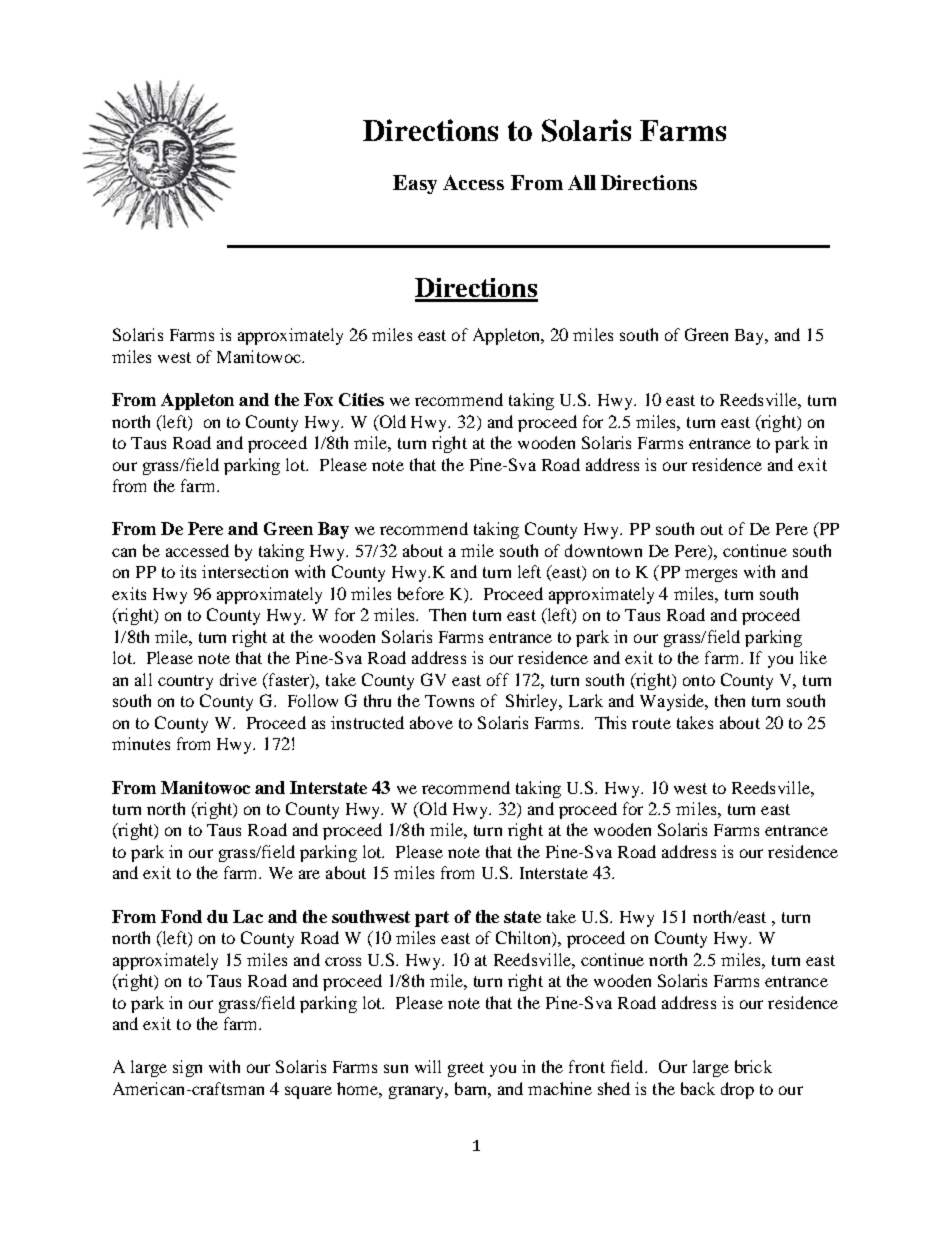 This screenshot has height=1233, width=952. I want to click on merges, so click(711, 575).
